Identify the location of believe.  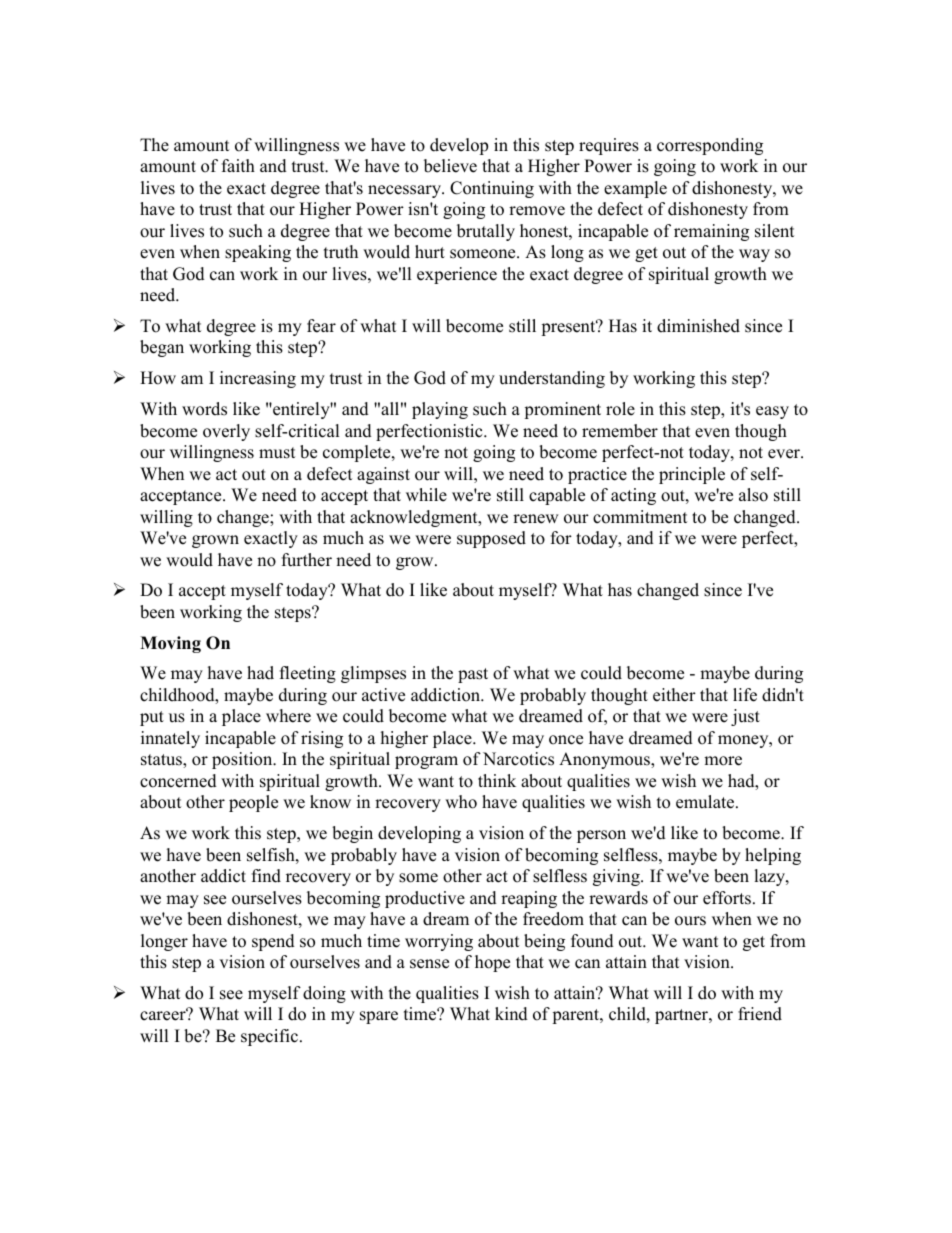
(450, 166).
